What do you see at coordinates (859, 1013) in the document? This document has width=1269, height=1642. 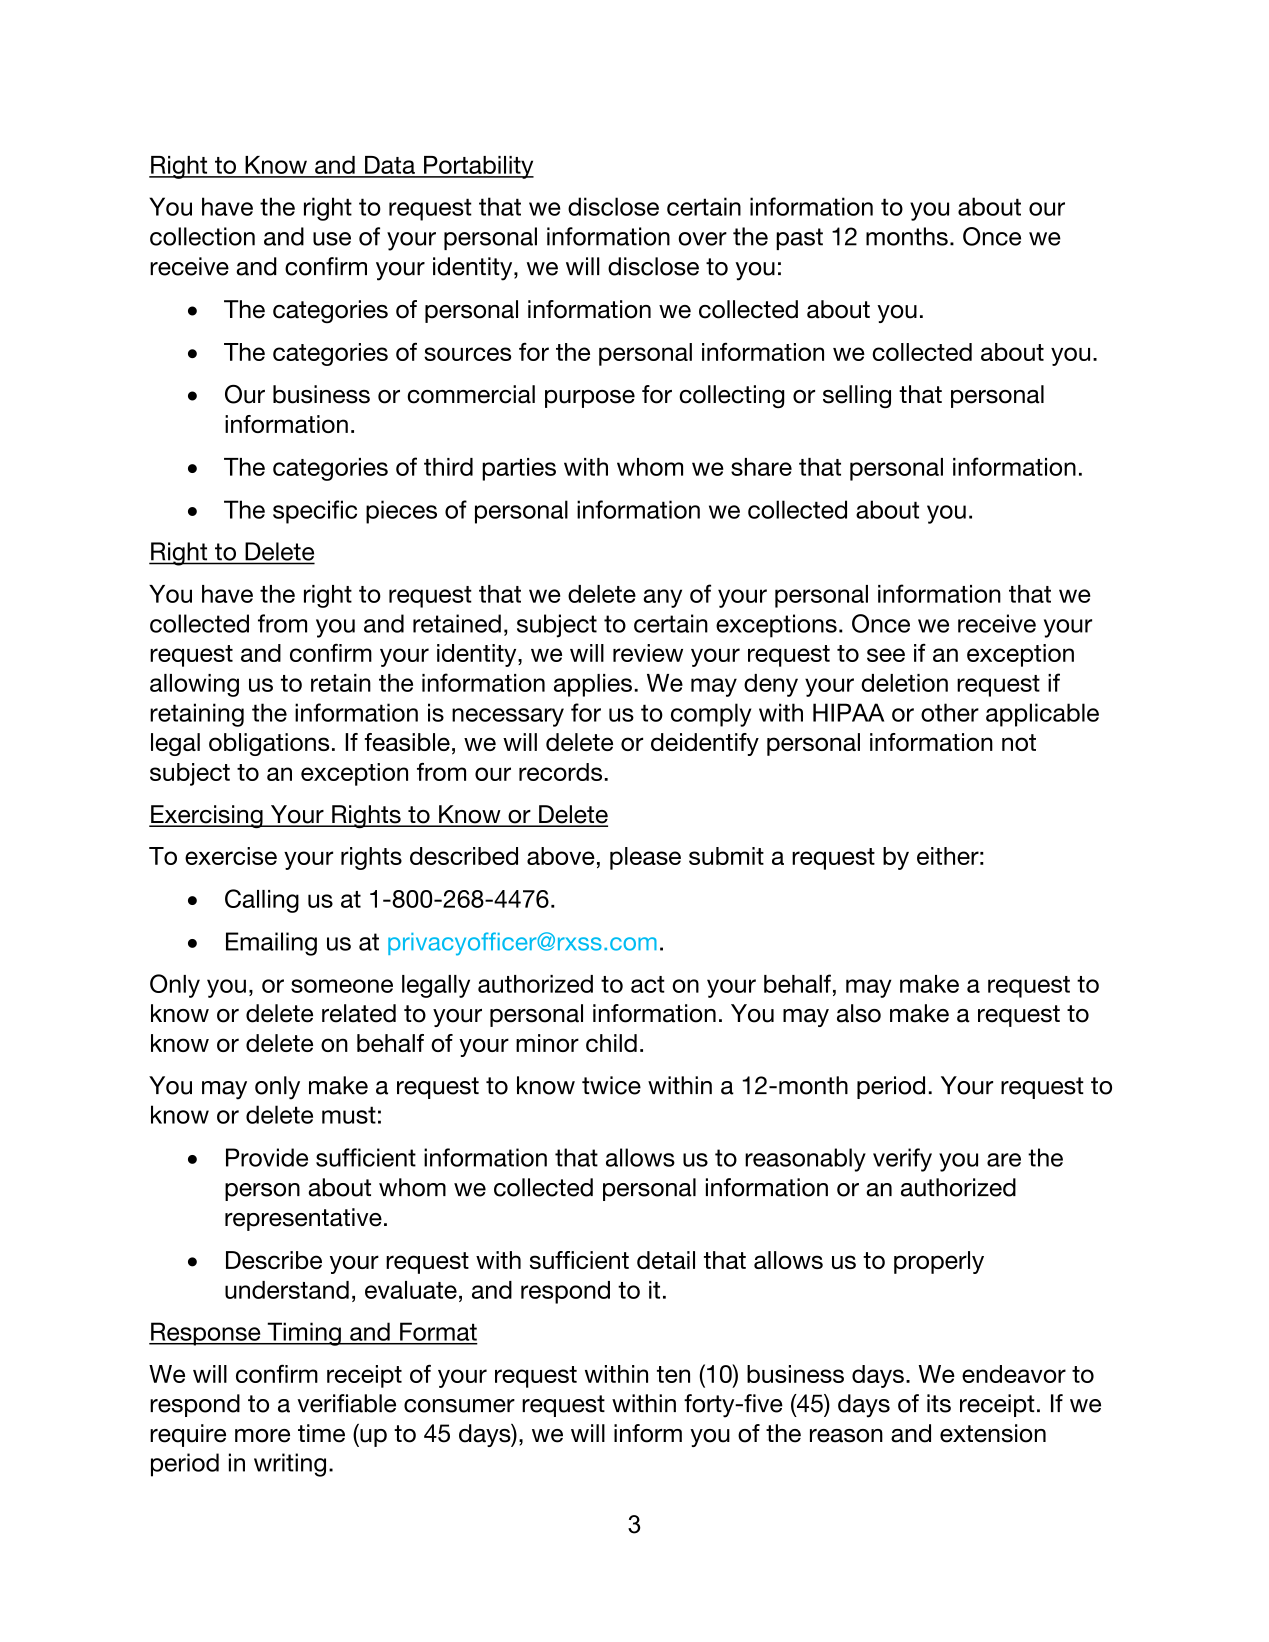 I see `also` at bounding box center [859, 1013].
